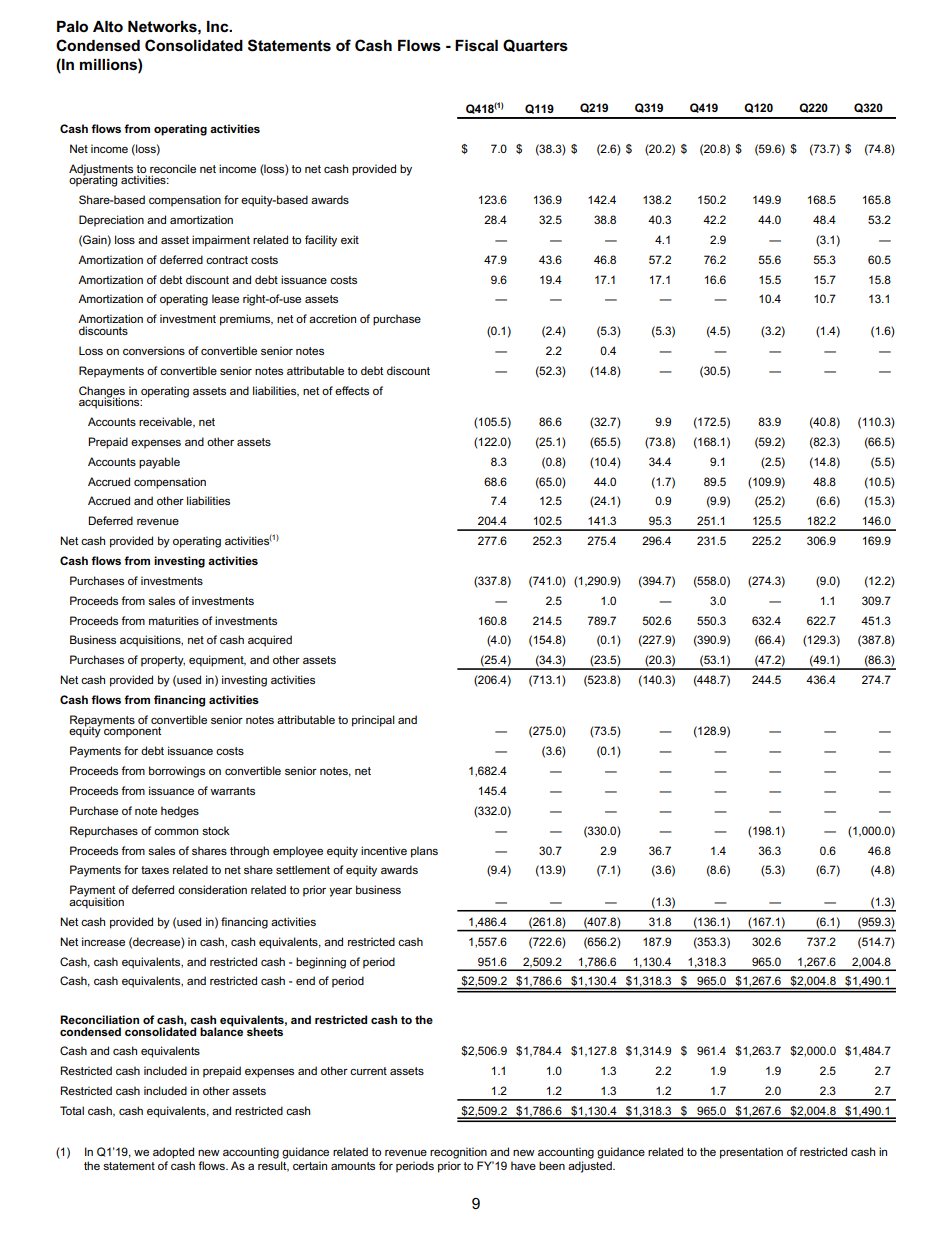  What do you see at coordinates (270, 641) in the document?
I see `acquired` at bounding box center [270, 641].
